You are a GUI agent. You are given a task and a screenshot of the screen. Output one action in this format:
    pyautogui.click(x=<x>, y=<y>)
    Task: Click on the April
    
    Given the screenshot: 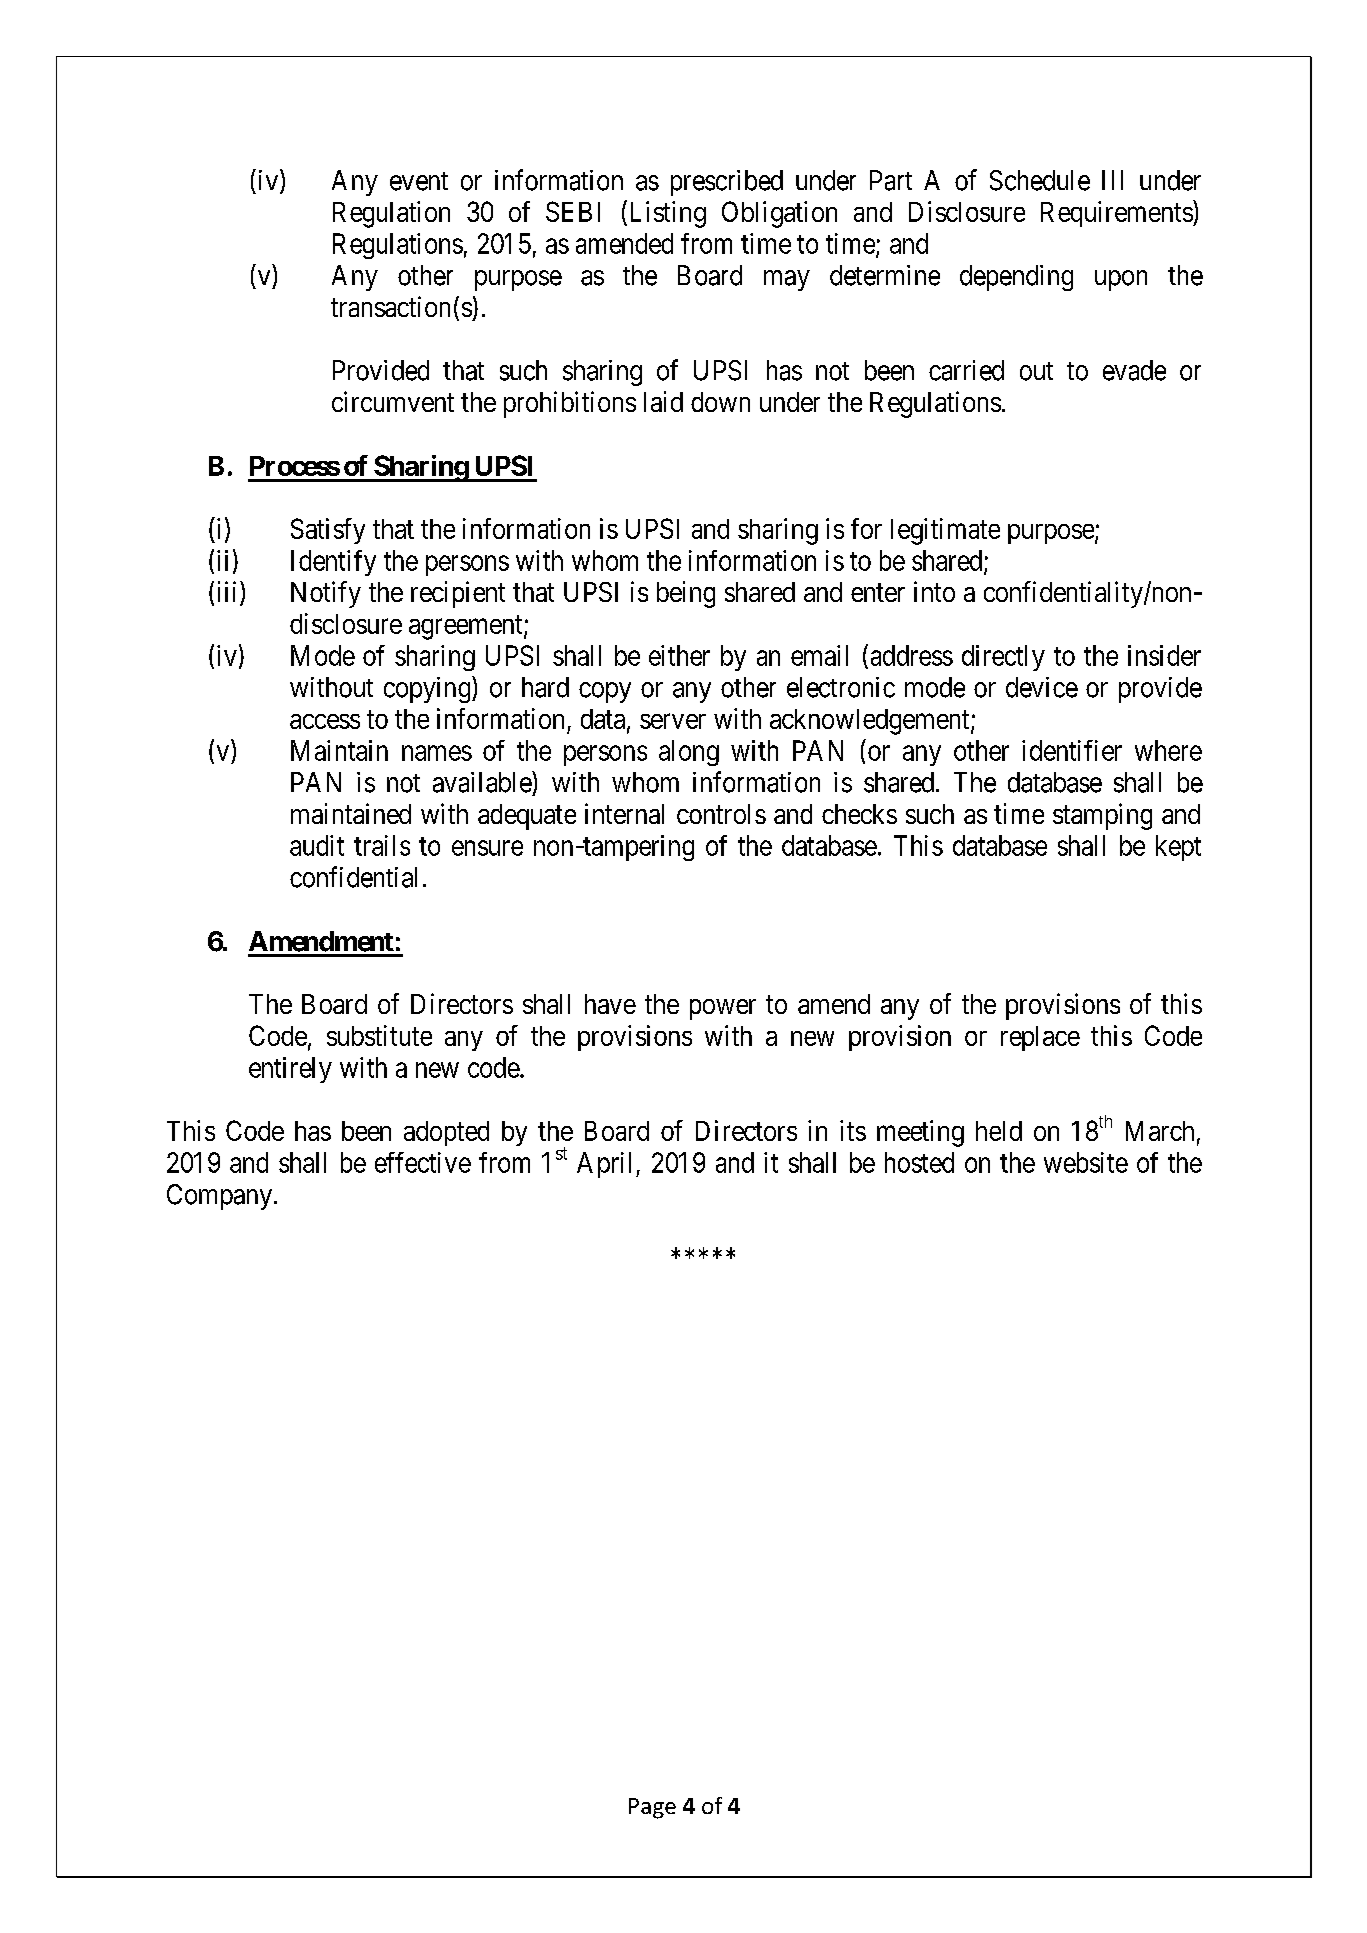 What is the action you would take?
    pyautogui.click(x=607, y=1165)
